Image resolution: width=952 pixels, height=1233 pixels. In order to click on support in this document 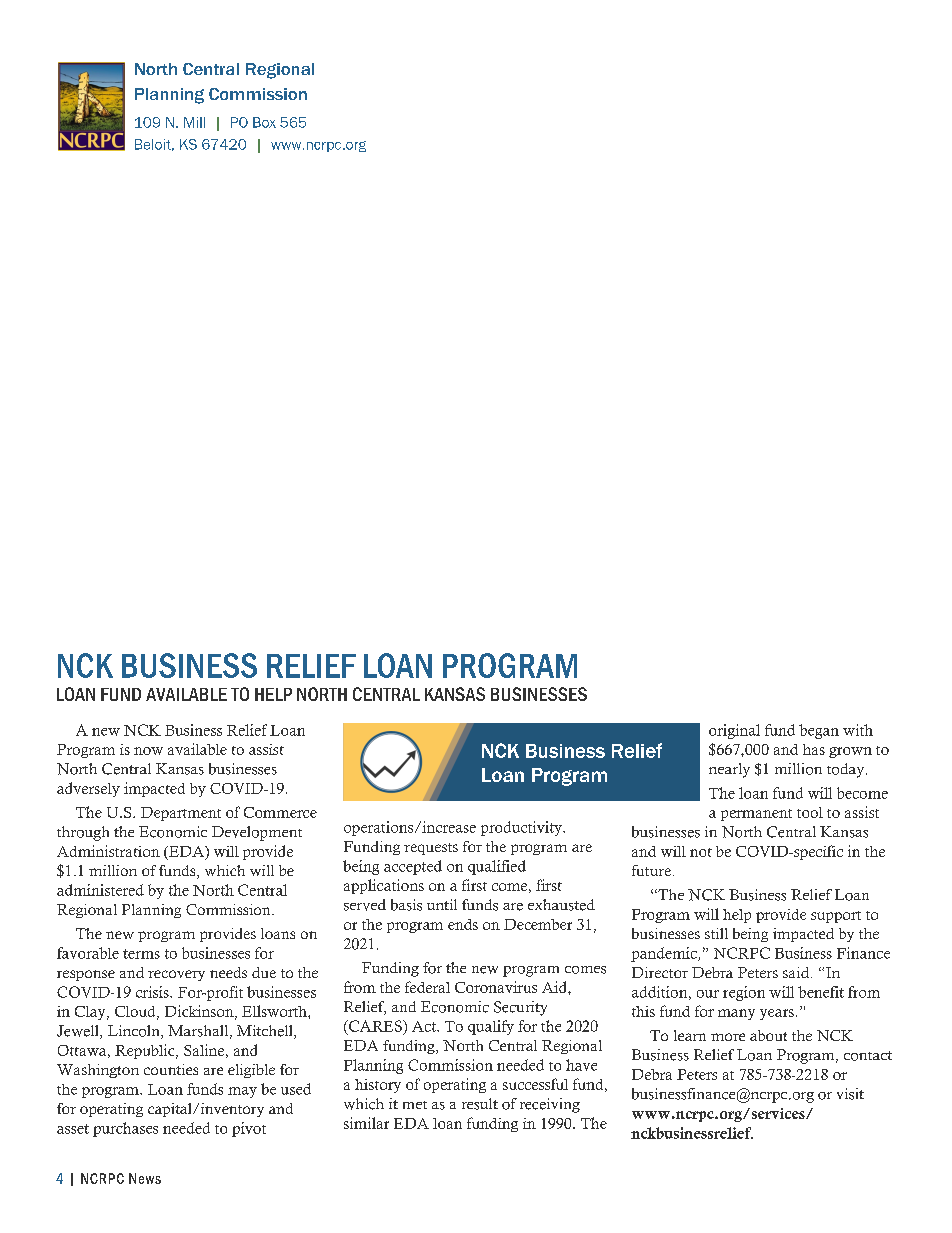, I will do `click(836, 917)`.
